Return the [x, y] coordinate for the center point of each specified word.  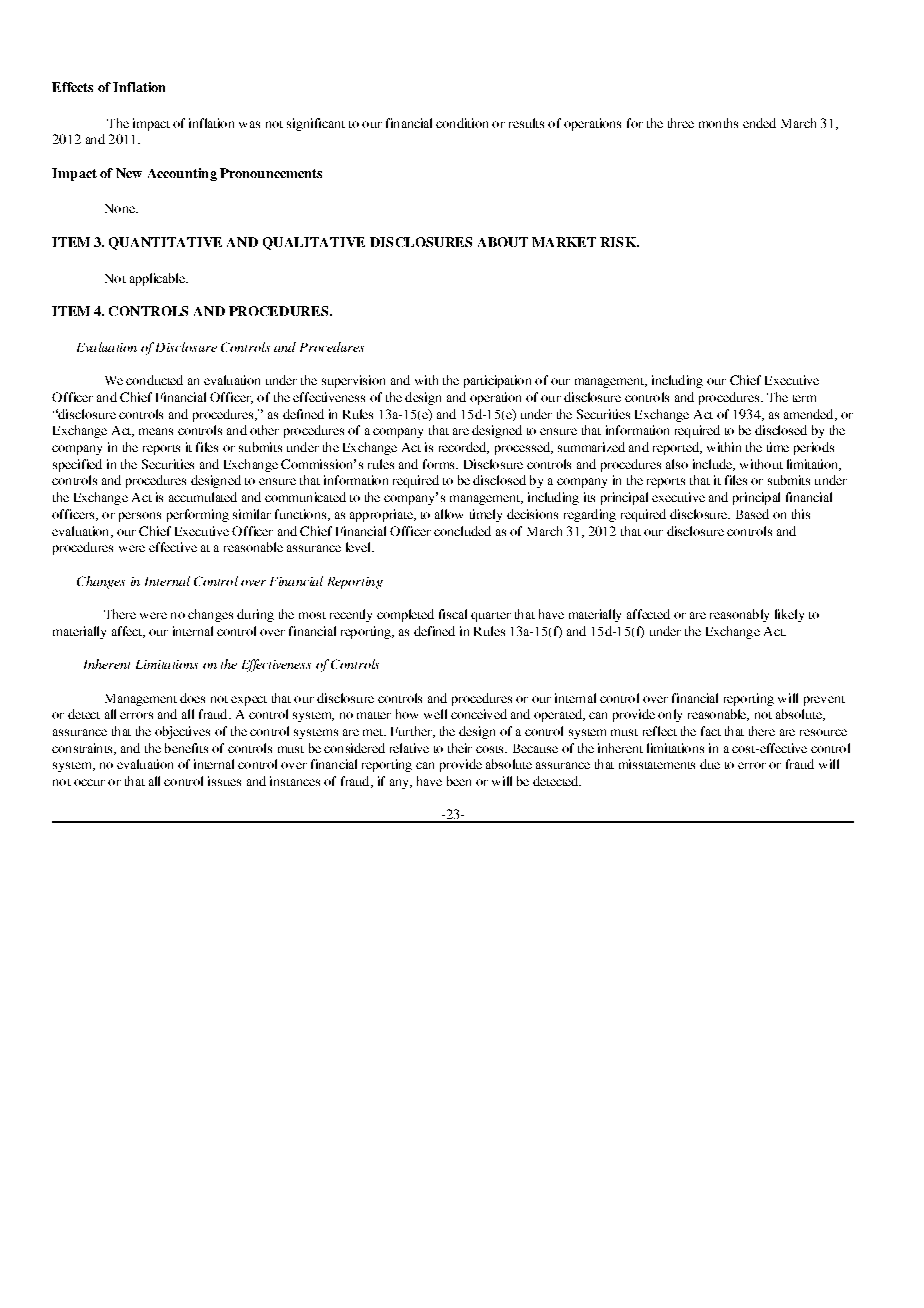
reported [677, 448]
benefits [186, 748]
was [249, 124]
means [156, 431]
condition [462, 123]
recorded [464, 448]
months [718, 123]
